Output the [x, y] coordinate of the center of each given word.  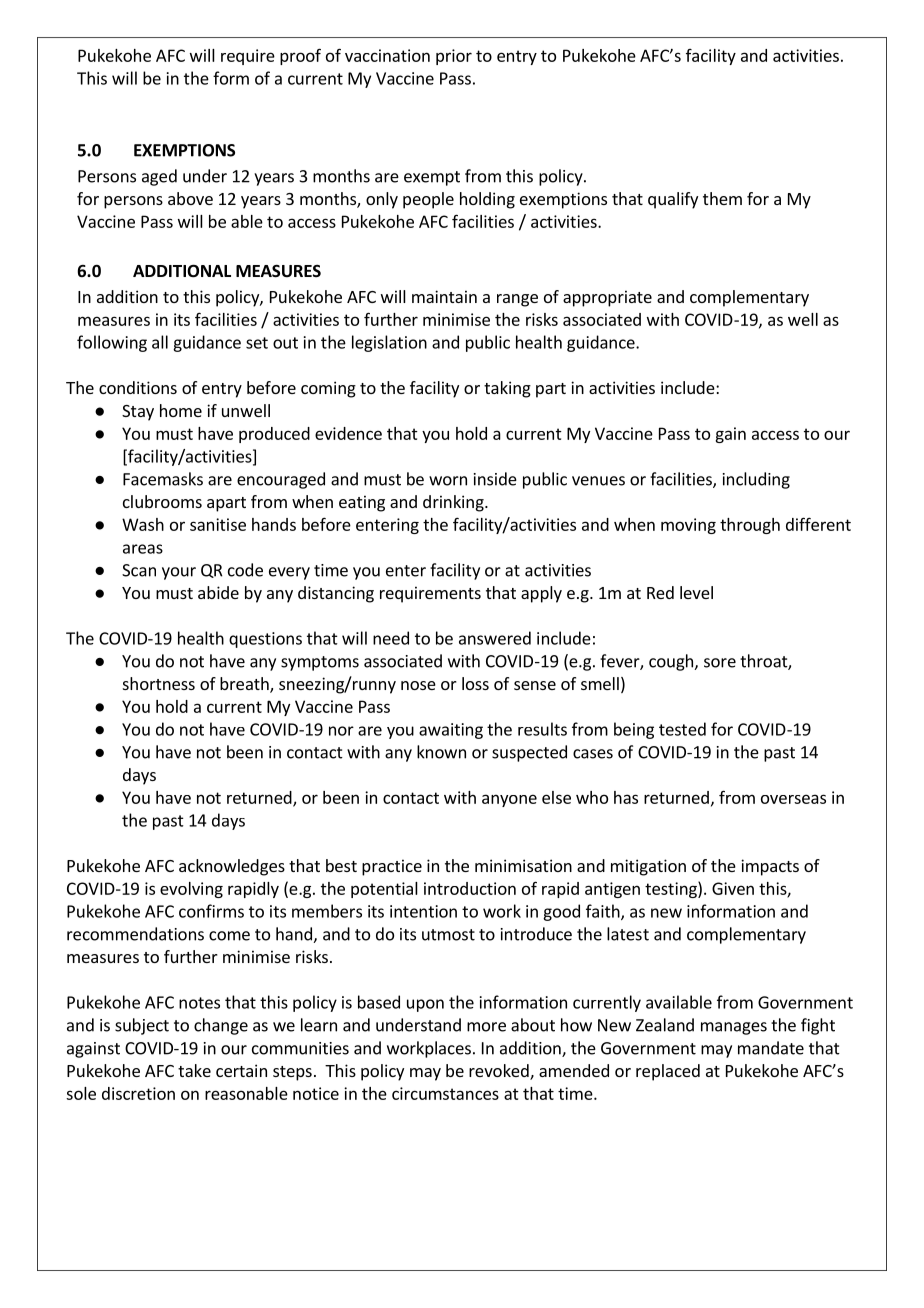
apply [541, 594]
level [696, 592]
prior [454, 57]
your [179, 573]
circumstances [445, 1093]
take [194, 1070]
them [722, 198]
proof [300, 56]
